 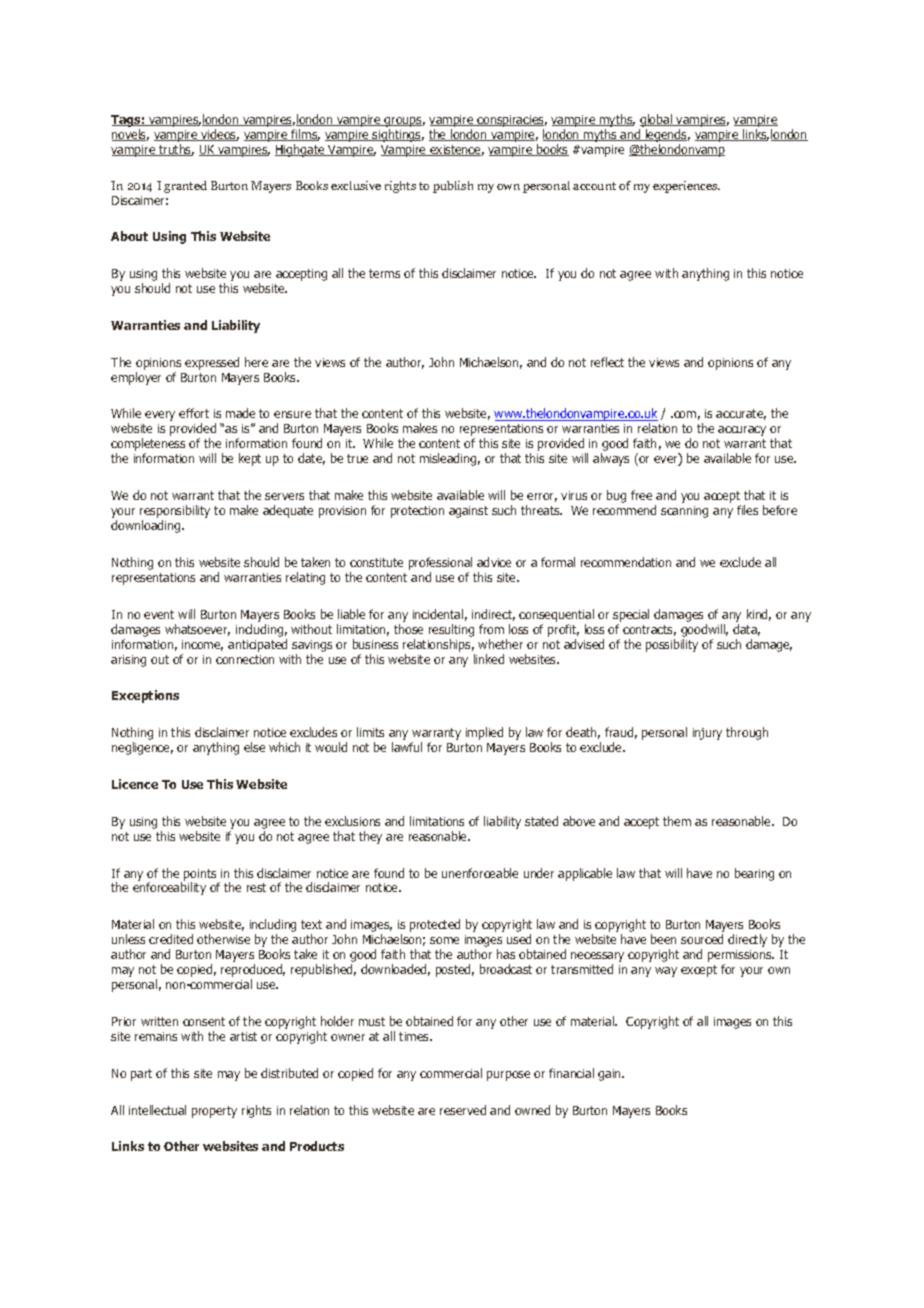 What do you see at coordinates (194, 413) in the screenshot?
I see `effort` at bounding box center [194, 413].
